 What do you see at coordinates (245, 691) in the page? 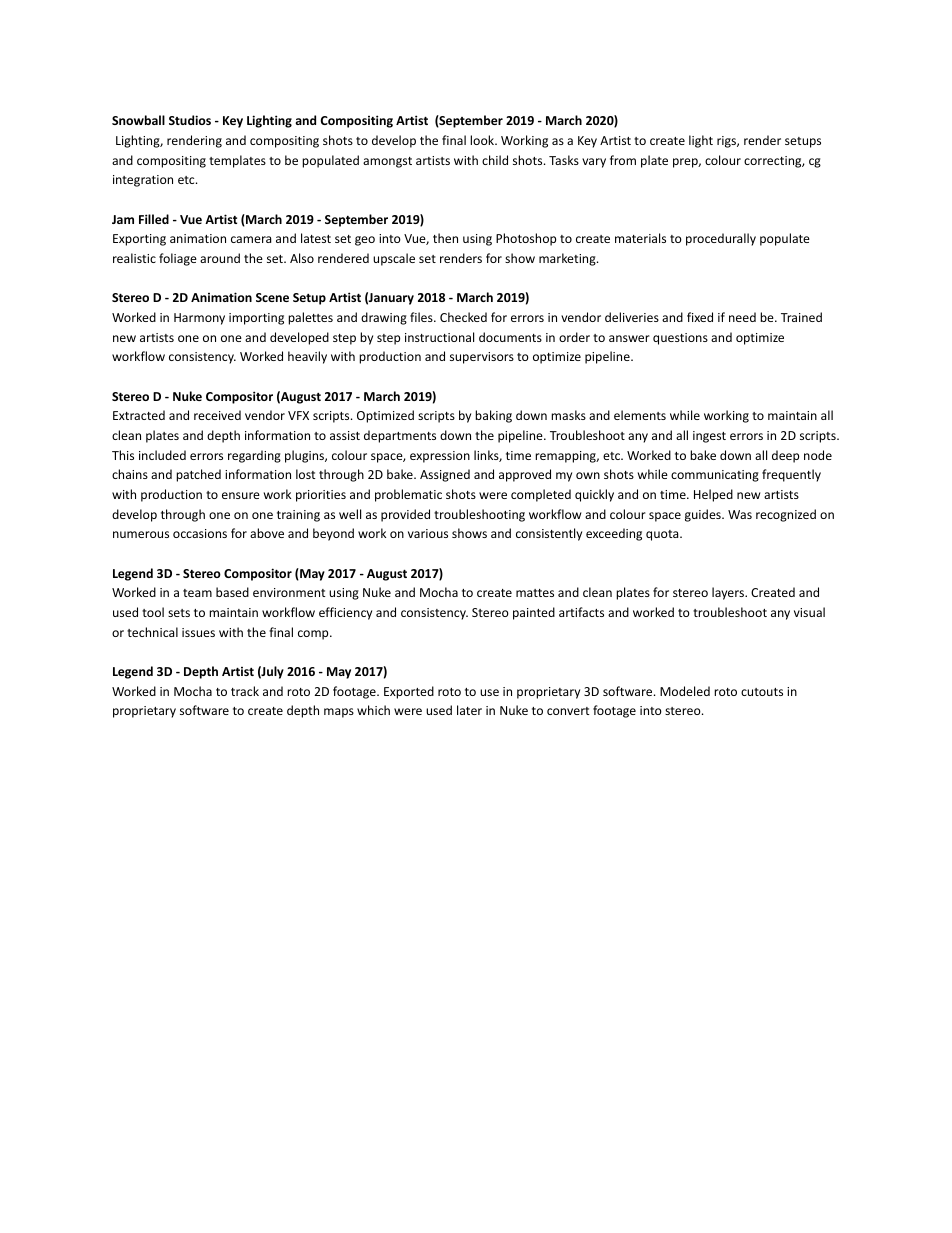
I see `track` at bounding box center [245, 691].
